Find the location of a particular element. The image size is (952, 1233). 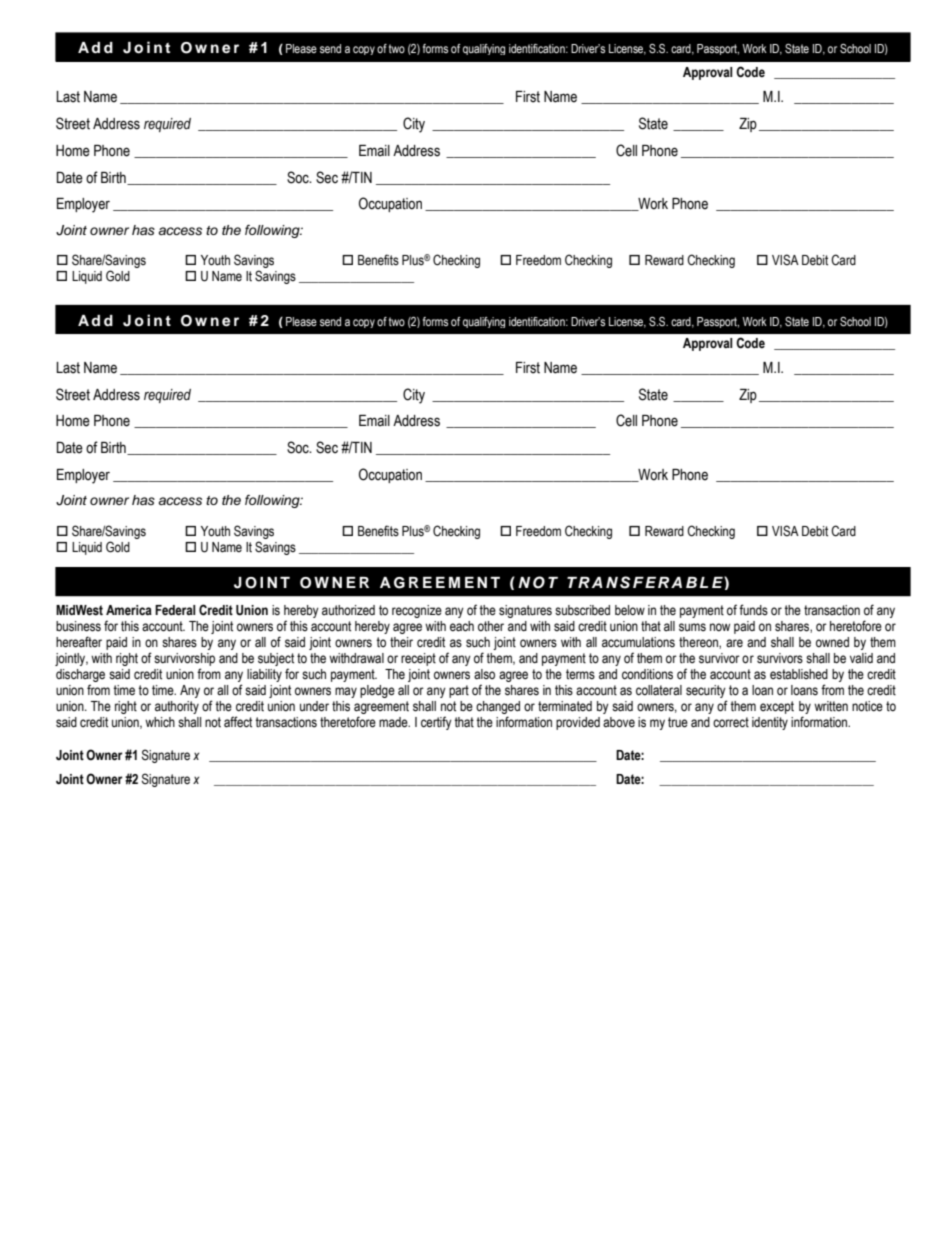

subject is located at coordinates (276, 659).
